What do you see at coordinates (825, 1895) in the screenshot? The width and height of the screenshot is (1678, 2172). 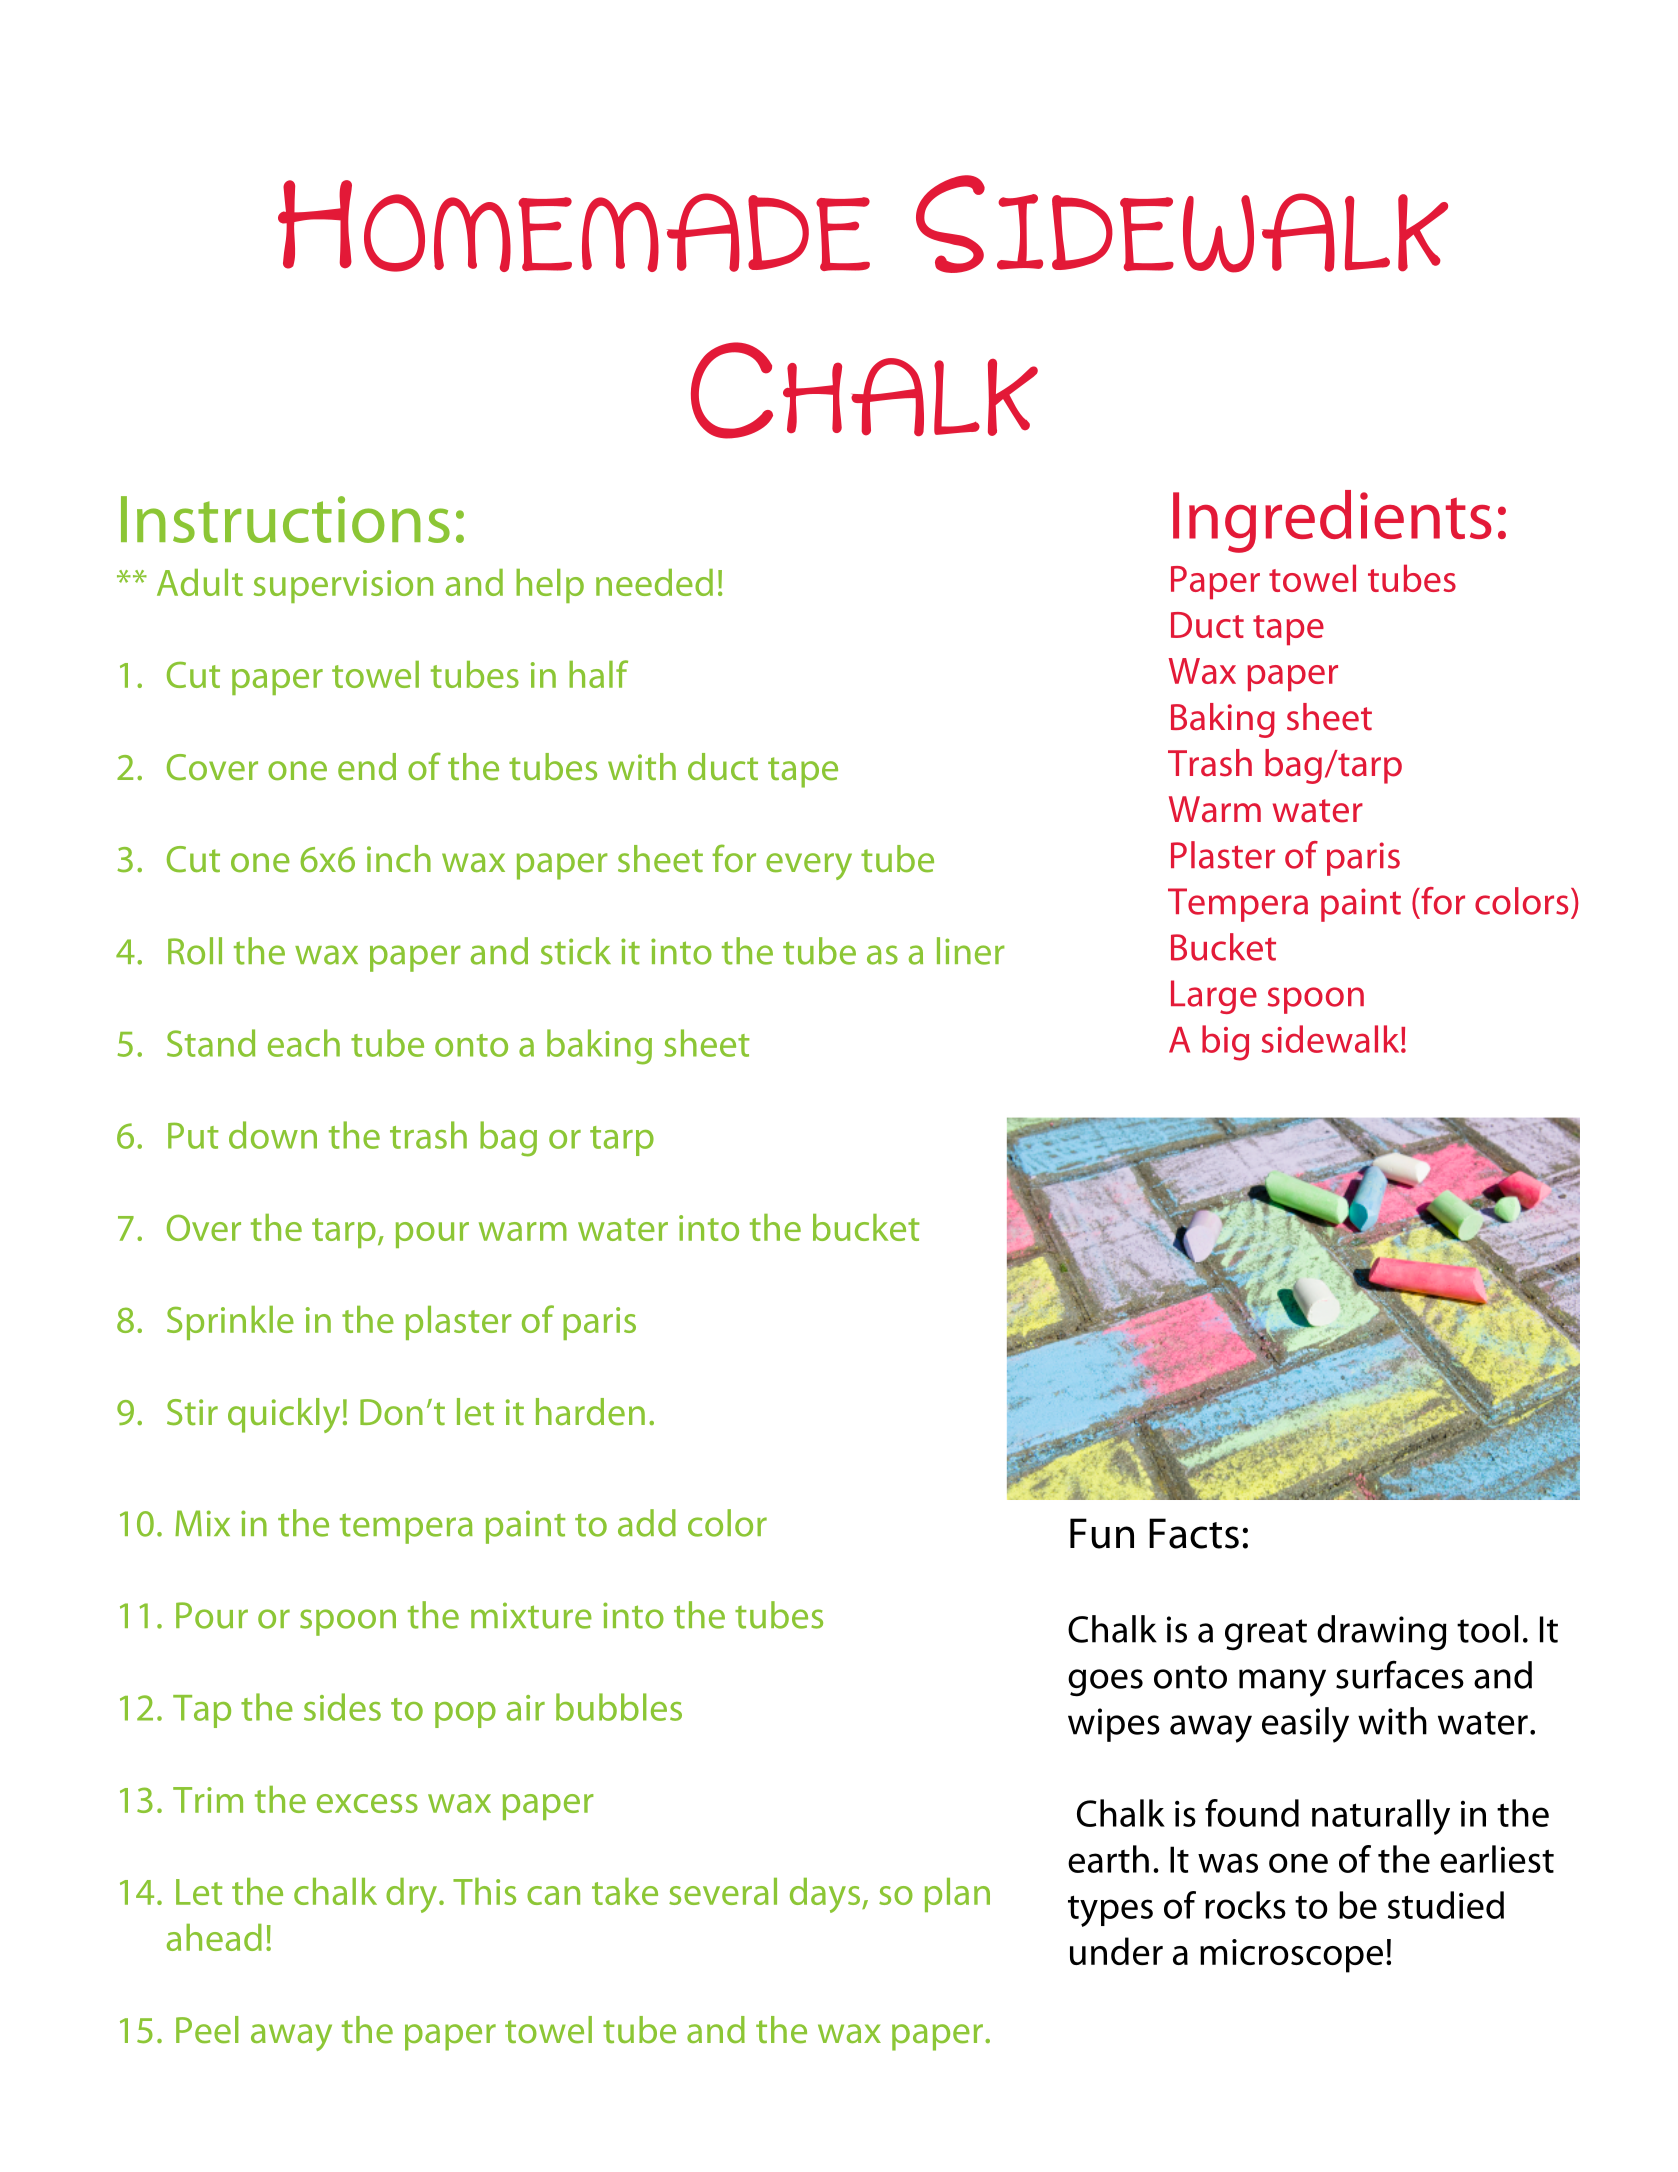 I see `days` at bounding box center [825, 1895].
